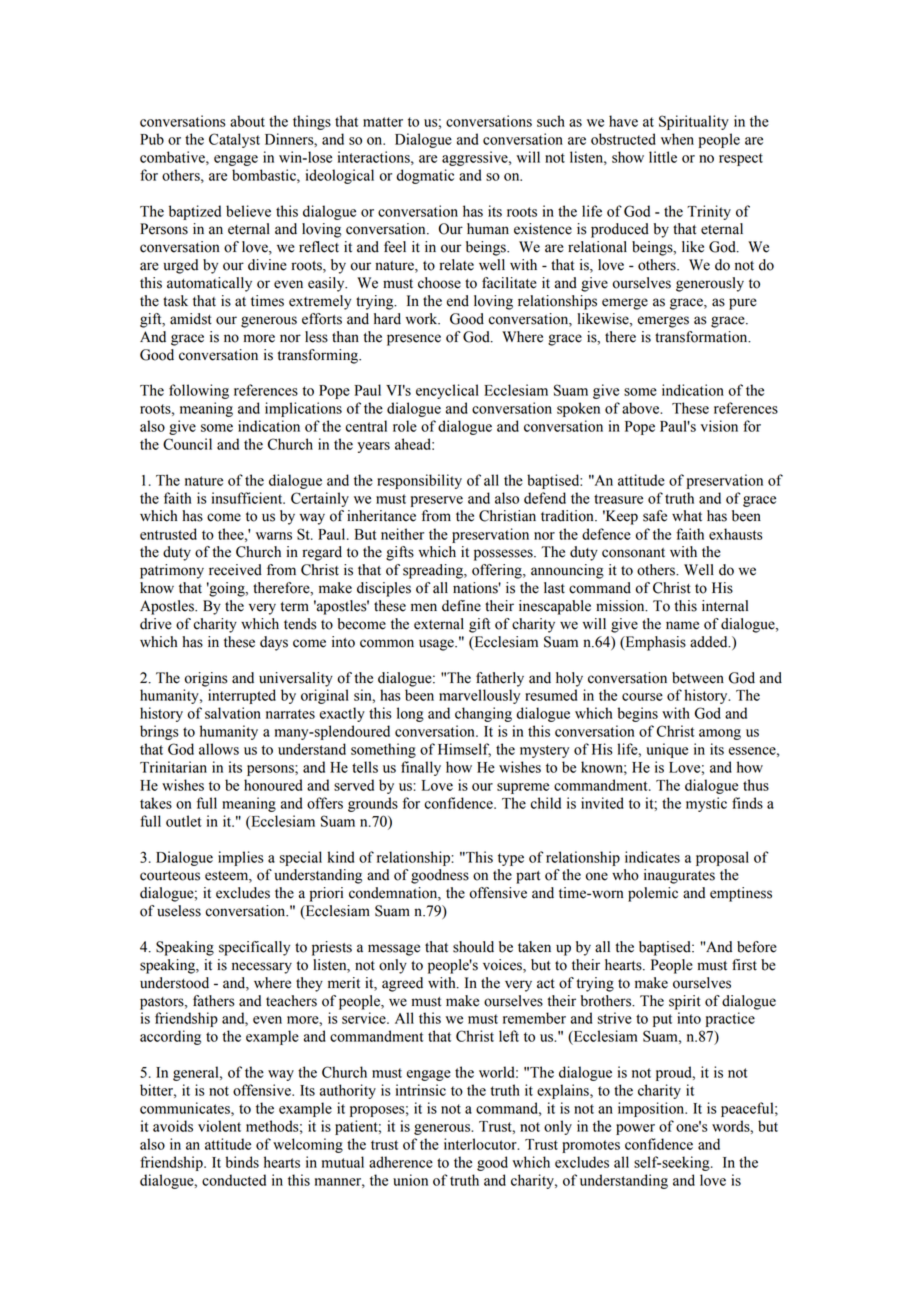 The height and width of the screenshot is (1308, 924). I want to click on preserve, so click(437, 501).
